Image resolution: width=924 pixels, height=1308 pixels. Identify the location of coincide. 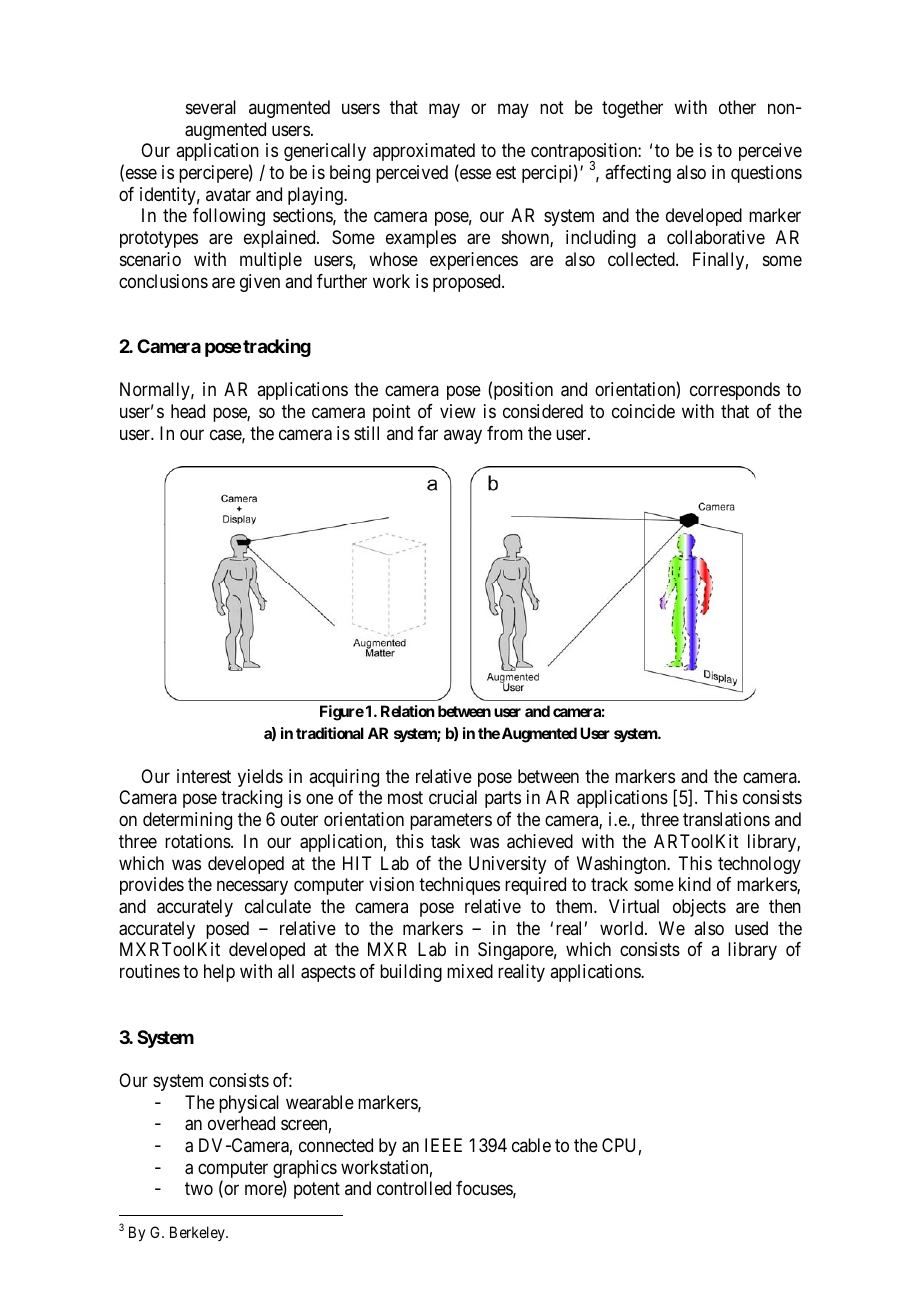
(643, 411).
